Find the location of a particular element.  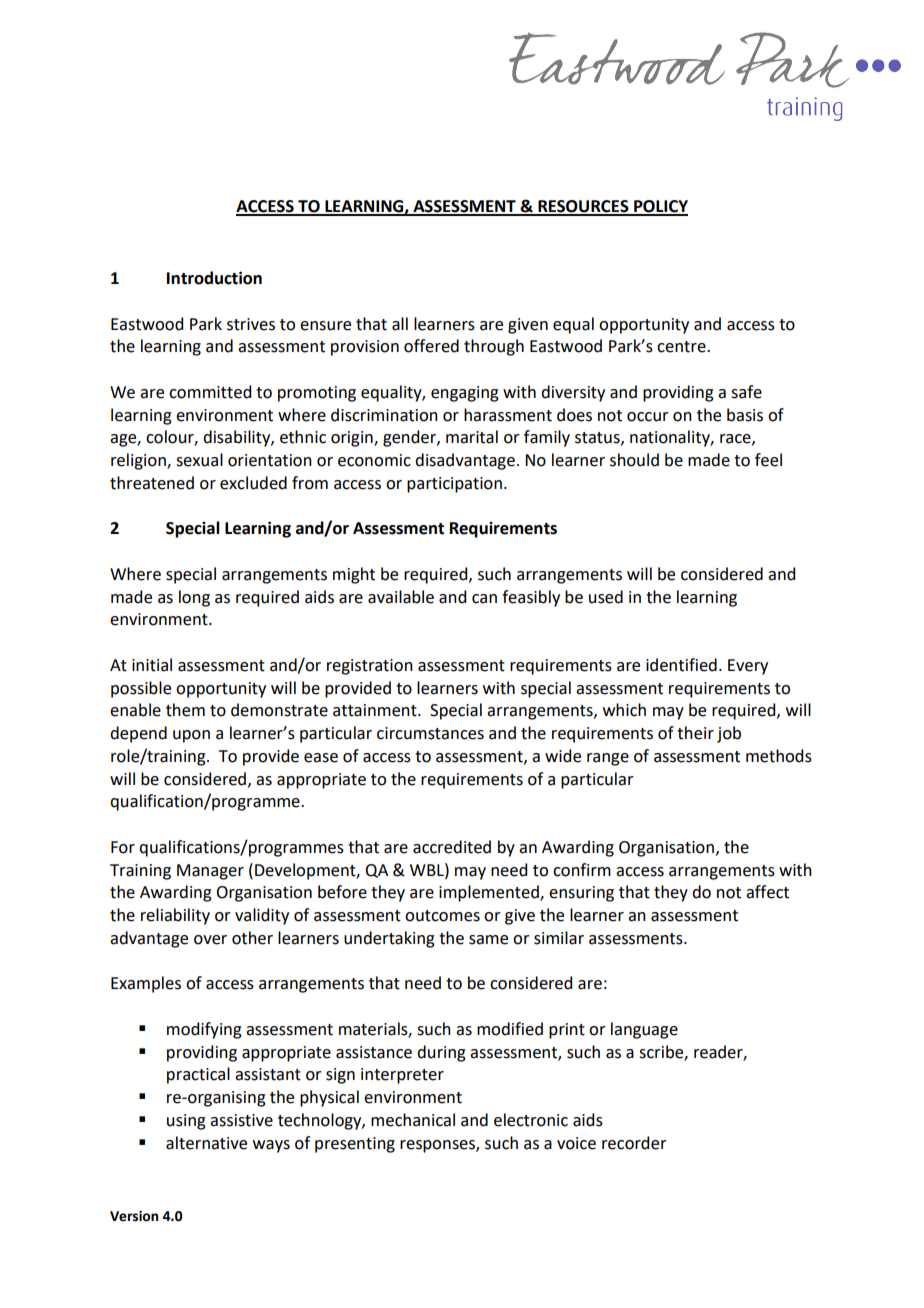

accredited is located at coordinates (452, 847).
